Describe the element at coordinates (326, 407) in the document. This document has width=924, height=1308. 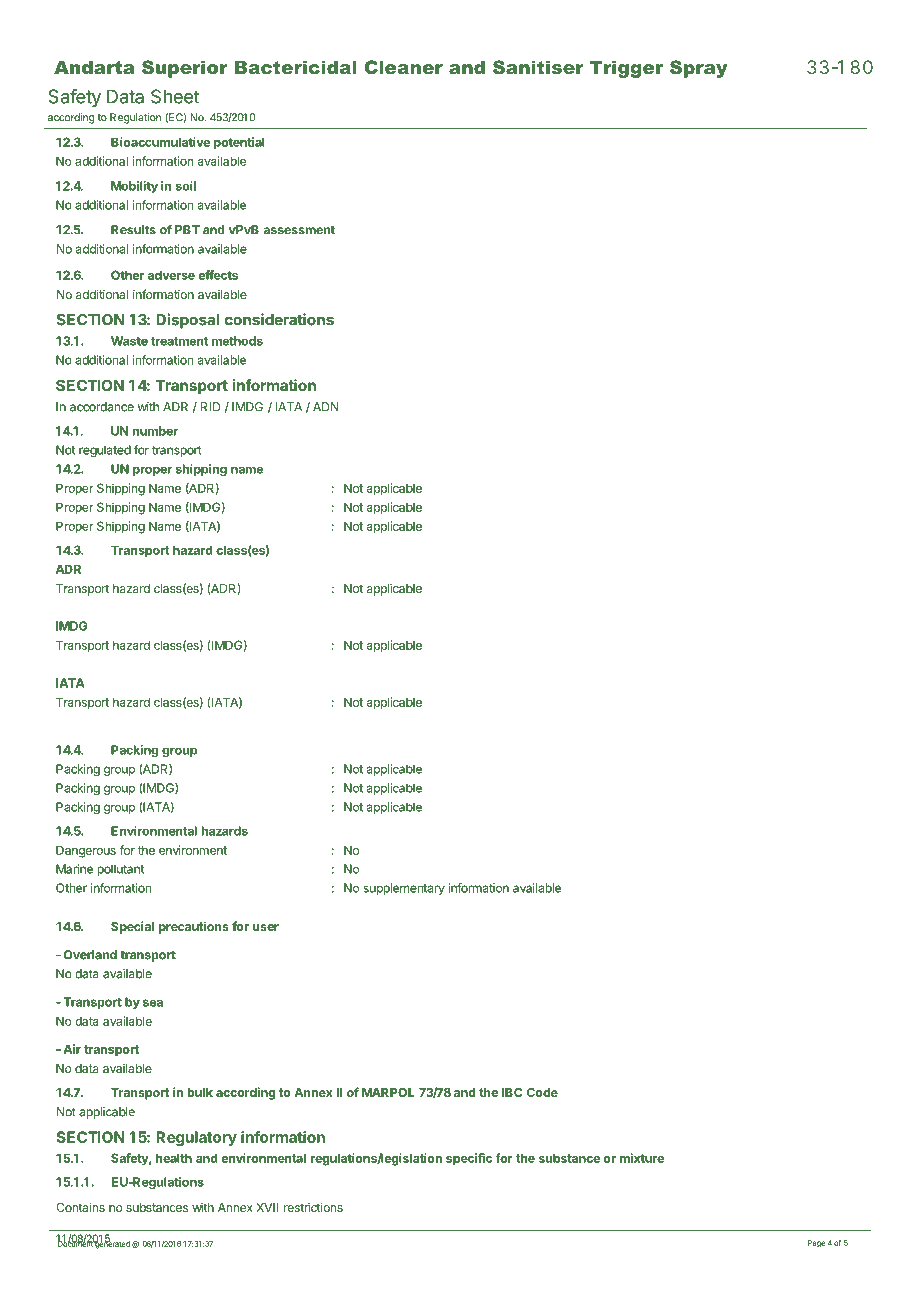
I see `ADN` at that location.
